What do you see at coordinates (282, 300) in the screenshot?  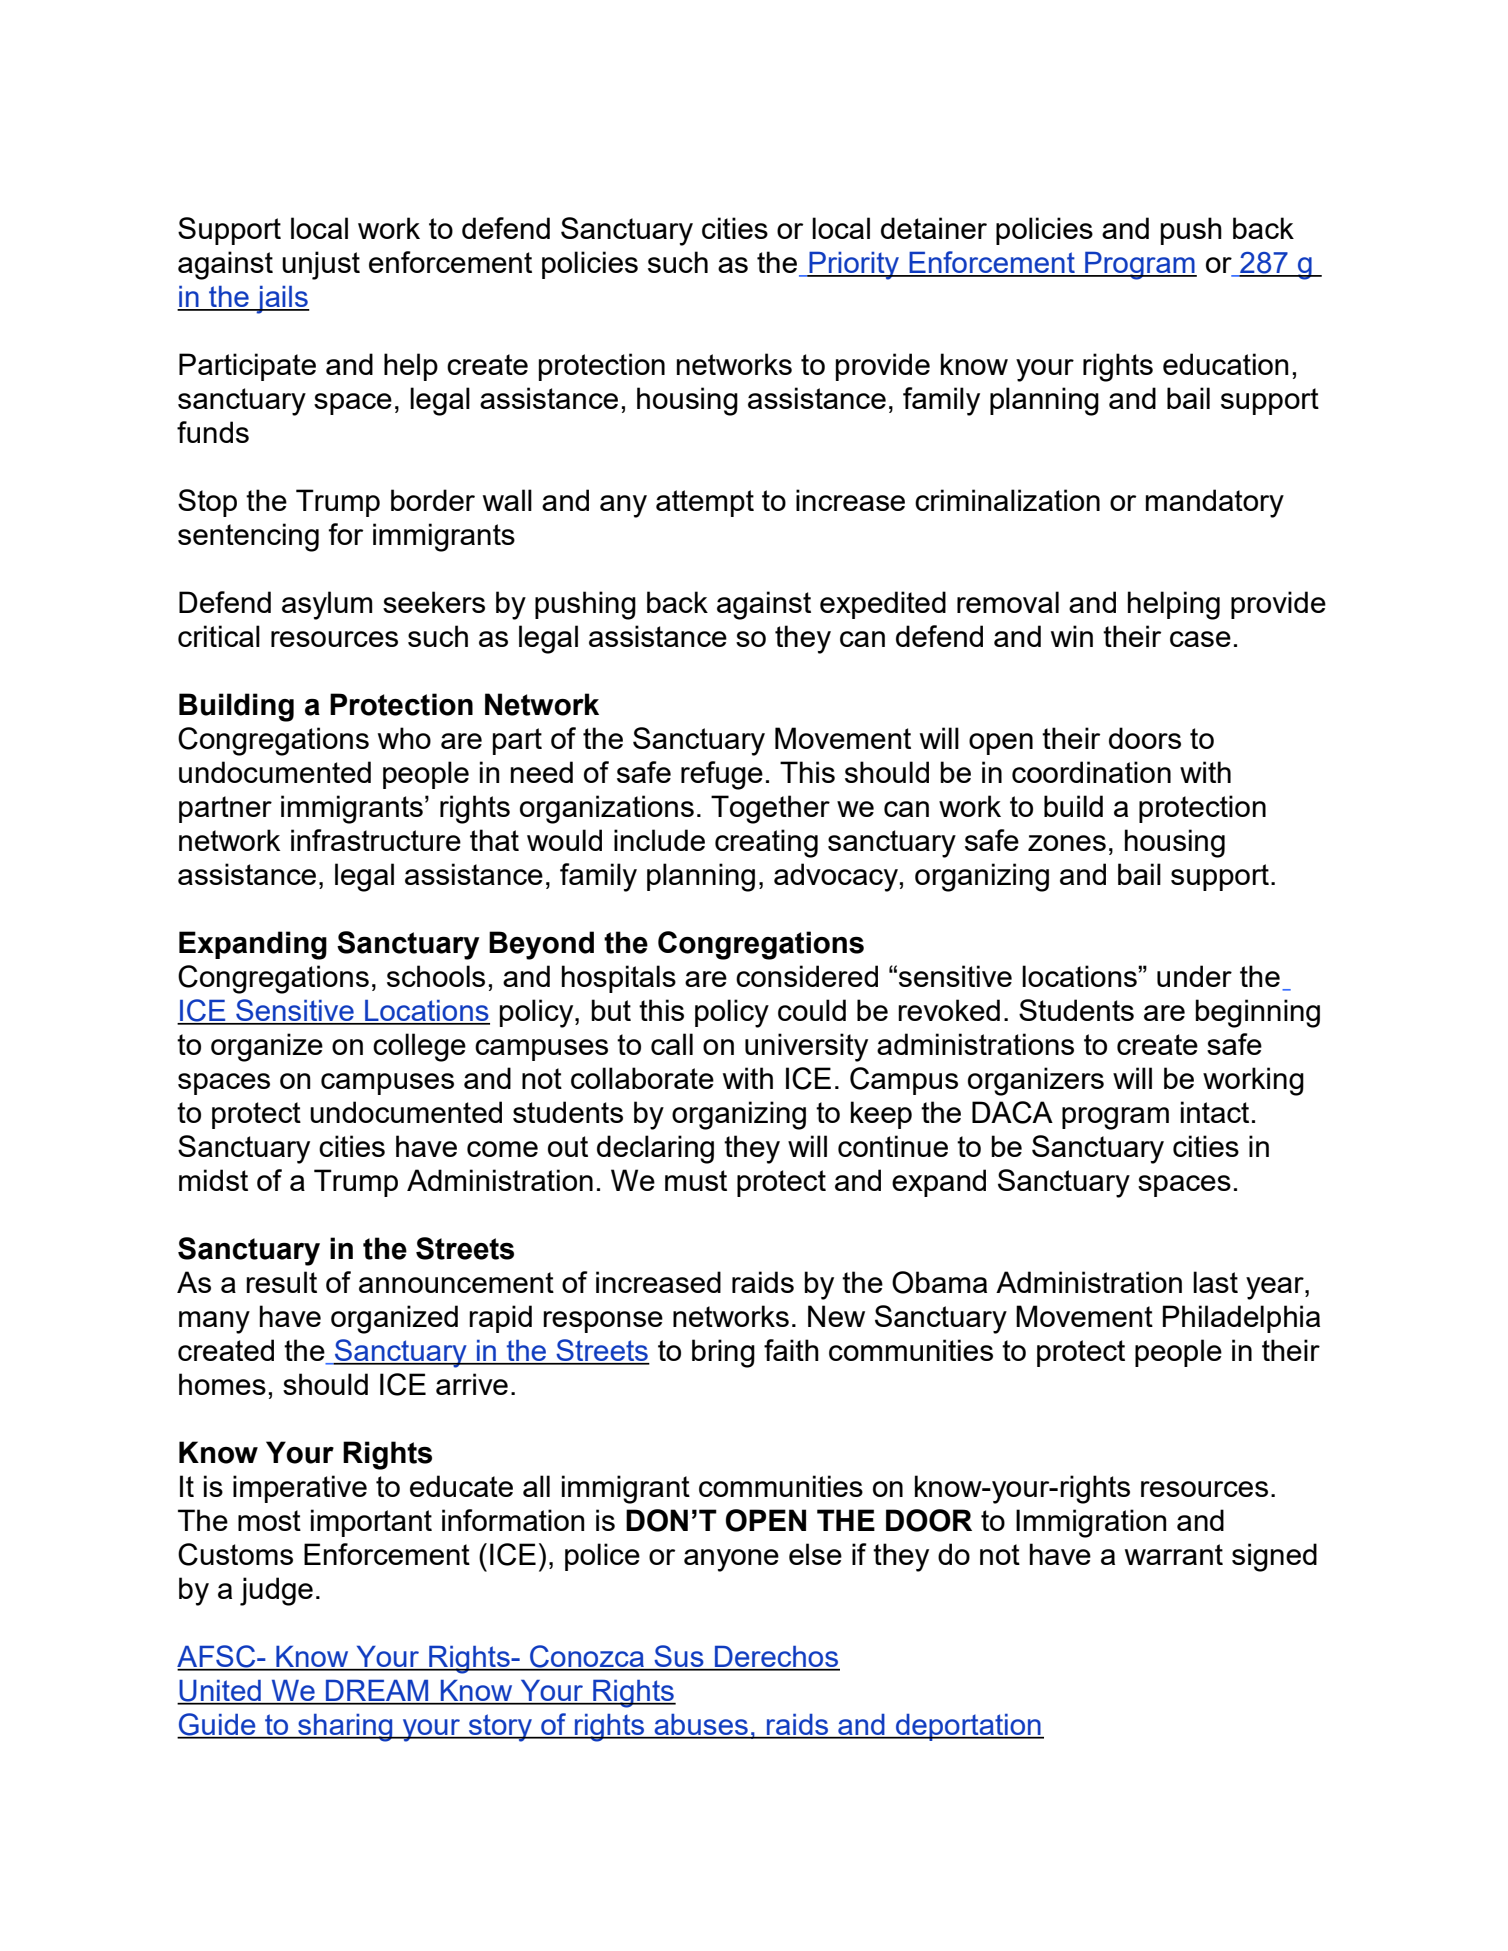 I see `jails` at bounding box center [282, 300].
